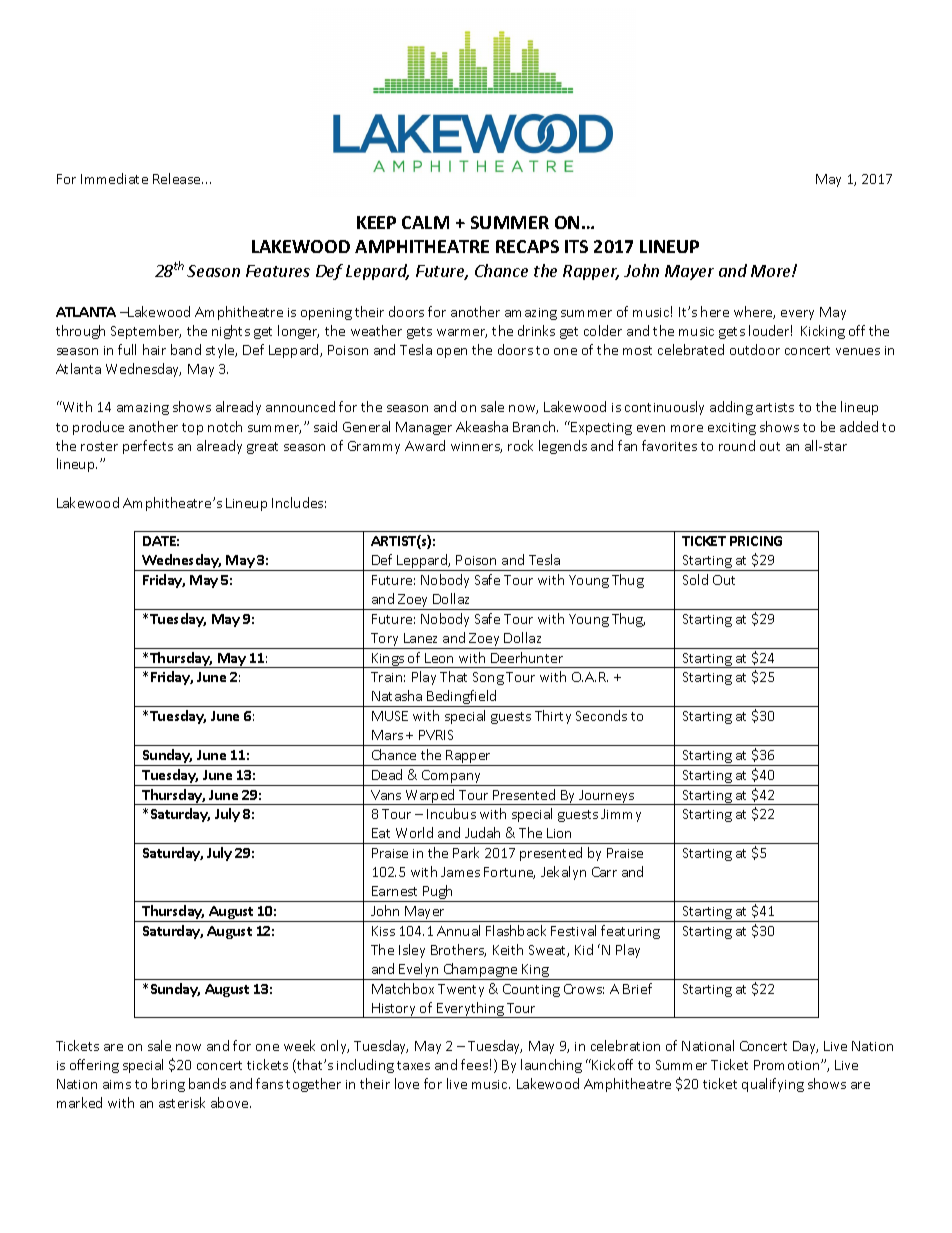  Describe the element at coordinates (425, 222) in the image. I see `CALM` at that location.
